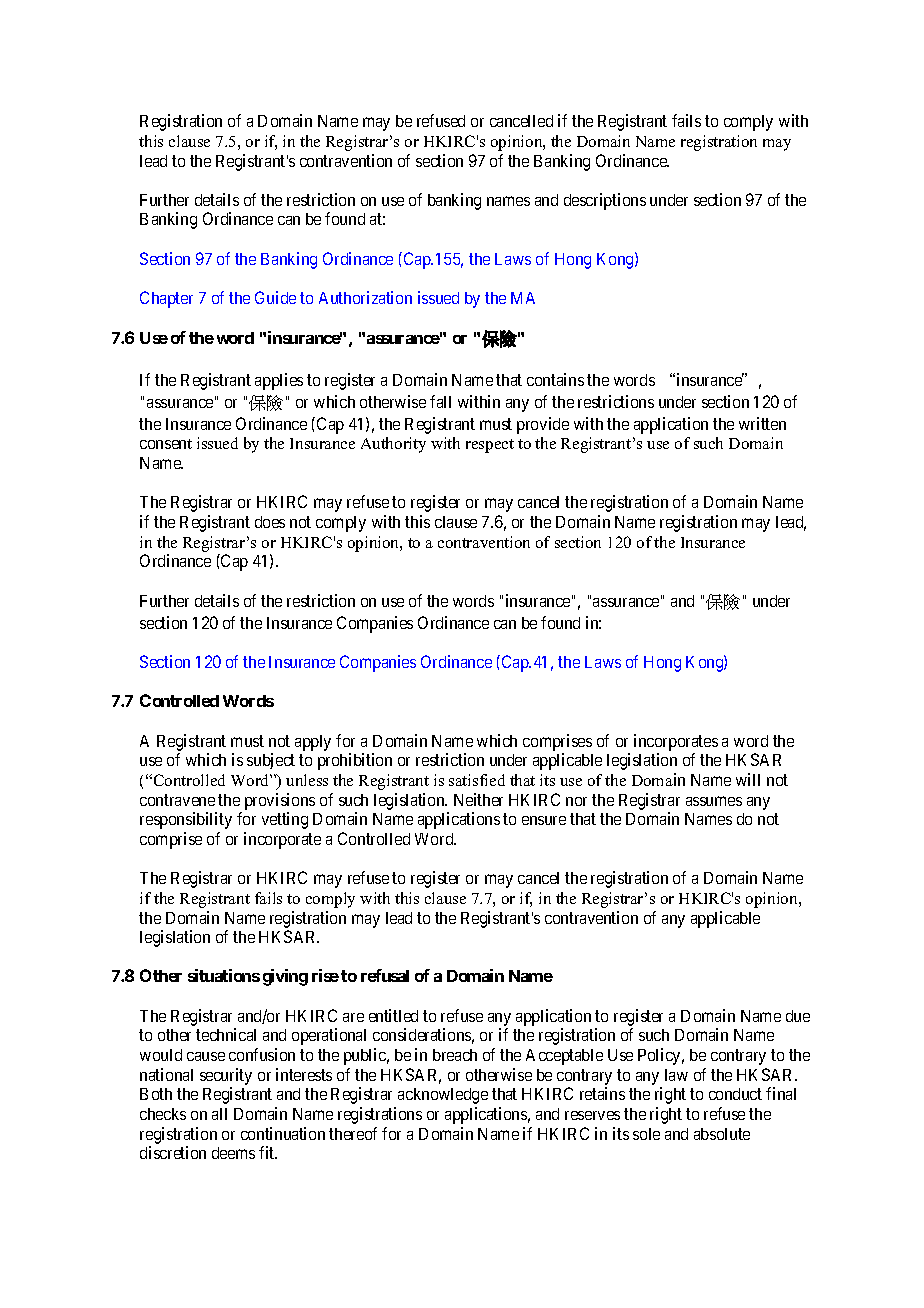 This screenshot has height=1308, width=924. I want to click on satisfied, so click(477, 780).
